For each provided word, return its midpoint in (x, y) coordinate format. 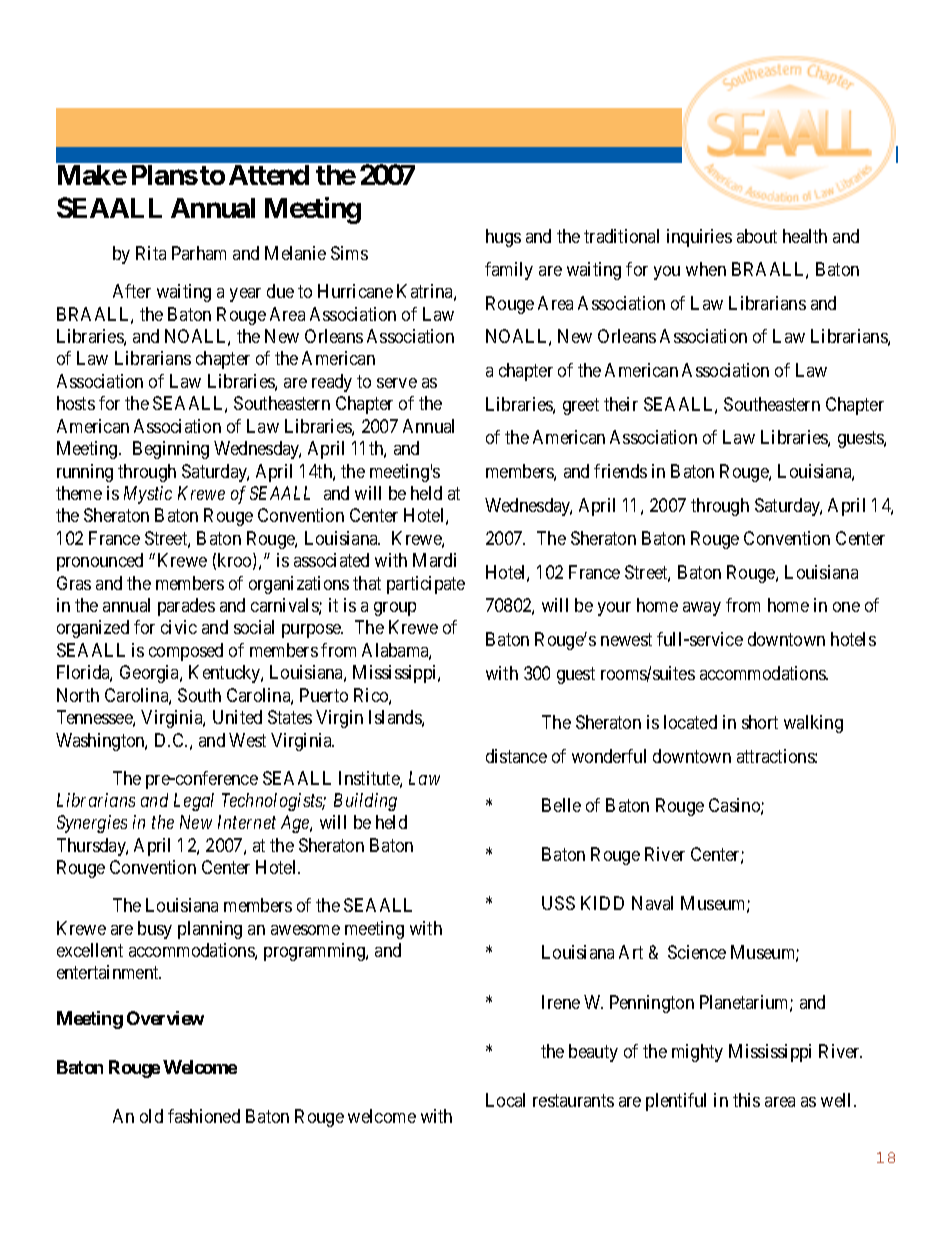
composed (186, 652)
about (757, 236)
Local (505, 1100)
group (395, 609)
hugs (503, 238)
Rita (151, 253)
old (151, 1116)
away (702, 609)
